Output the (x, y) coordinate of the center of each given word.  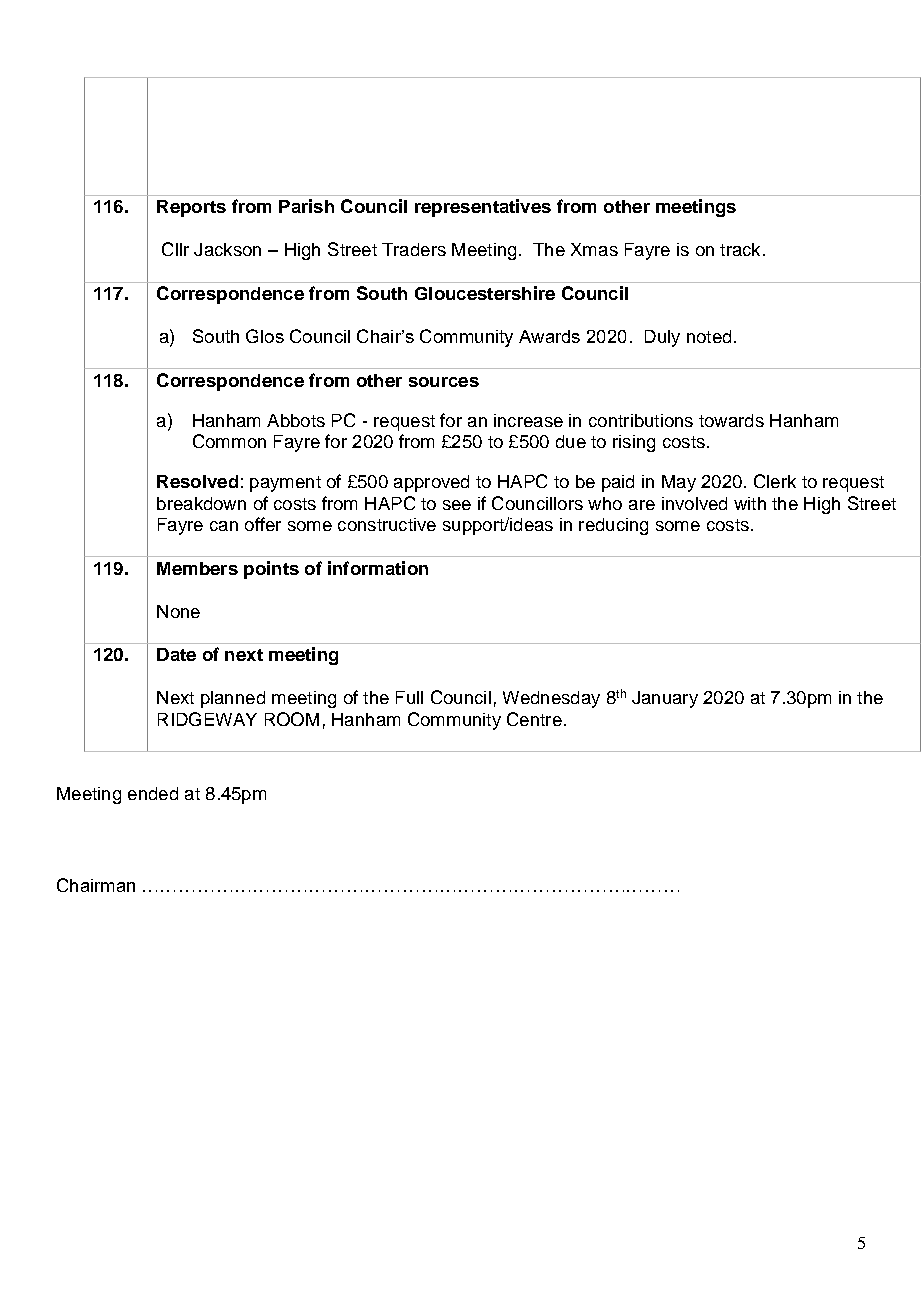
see (457, 505)
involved (694, 503)
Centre (534, 719)
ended (153, 793)
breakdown (201, 503)
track (740, 249)
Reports (191, 208)
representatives (483, 208)
